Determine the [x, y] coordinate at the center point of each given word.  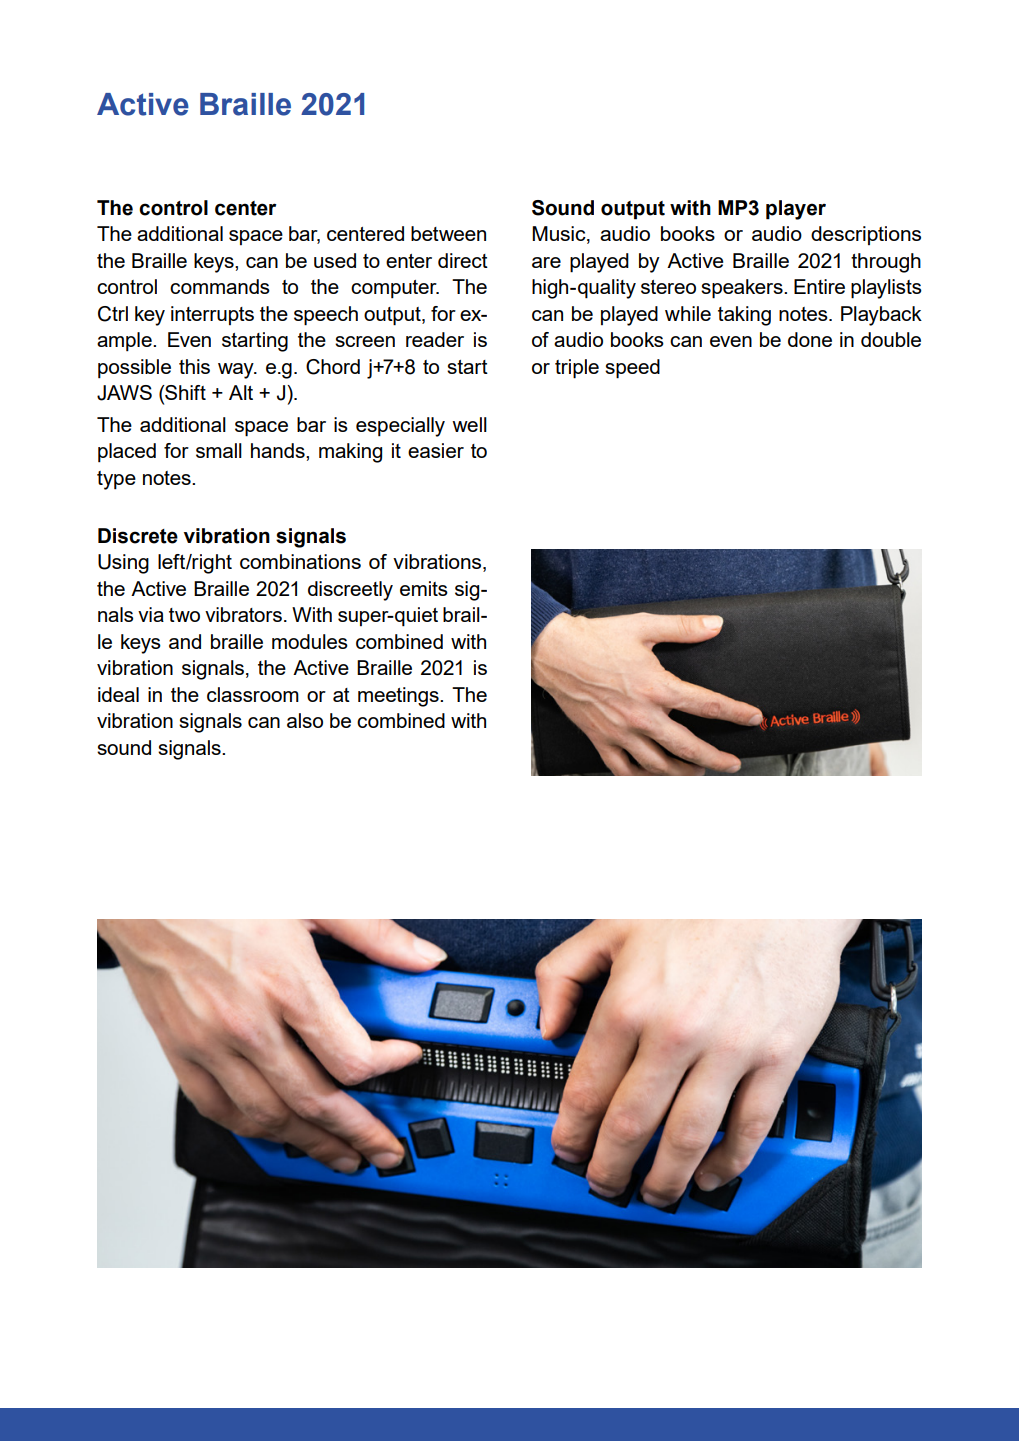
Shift [184, 394]
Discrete [138, 536]
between [448, 233]
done [810, 339]
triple [577, 369]
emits [424, 588]
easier [436, 450]
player [796, 210]
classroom [253, 694]
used [335, 260]
